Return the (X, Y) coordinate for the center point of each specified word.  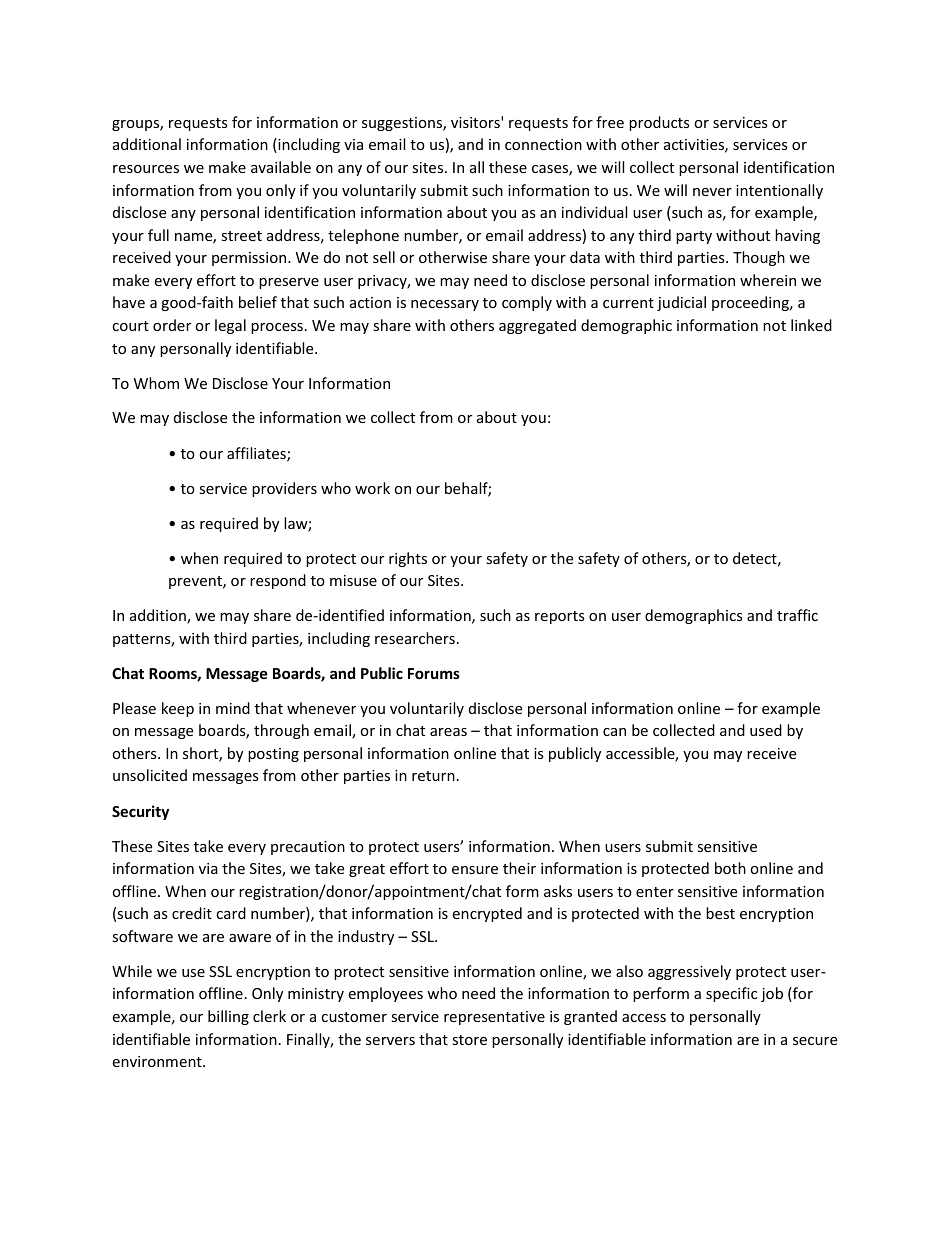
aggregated (537, 326)
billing (228, 1017)
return (433, 776)
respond (278, 581)
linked (811, 325)
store (469, 1040)
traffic (797, 615)
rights (408, 559)
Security (140, 812)
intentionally (779, 191)
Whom (156, 383)
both (730, 868)
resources (146, 169)
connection (543, 144)
